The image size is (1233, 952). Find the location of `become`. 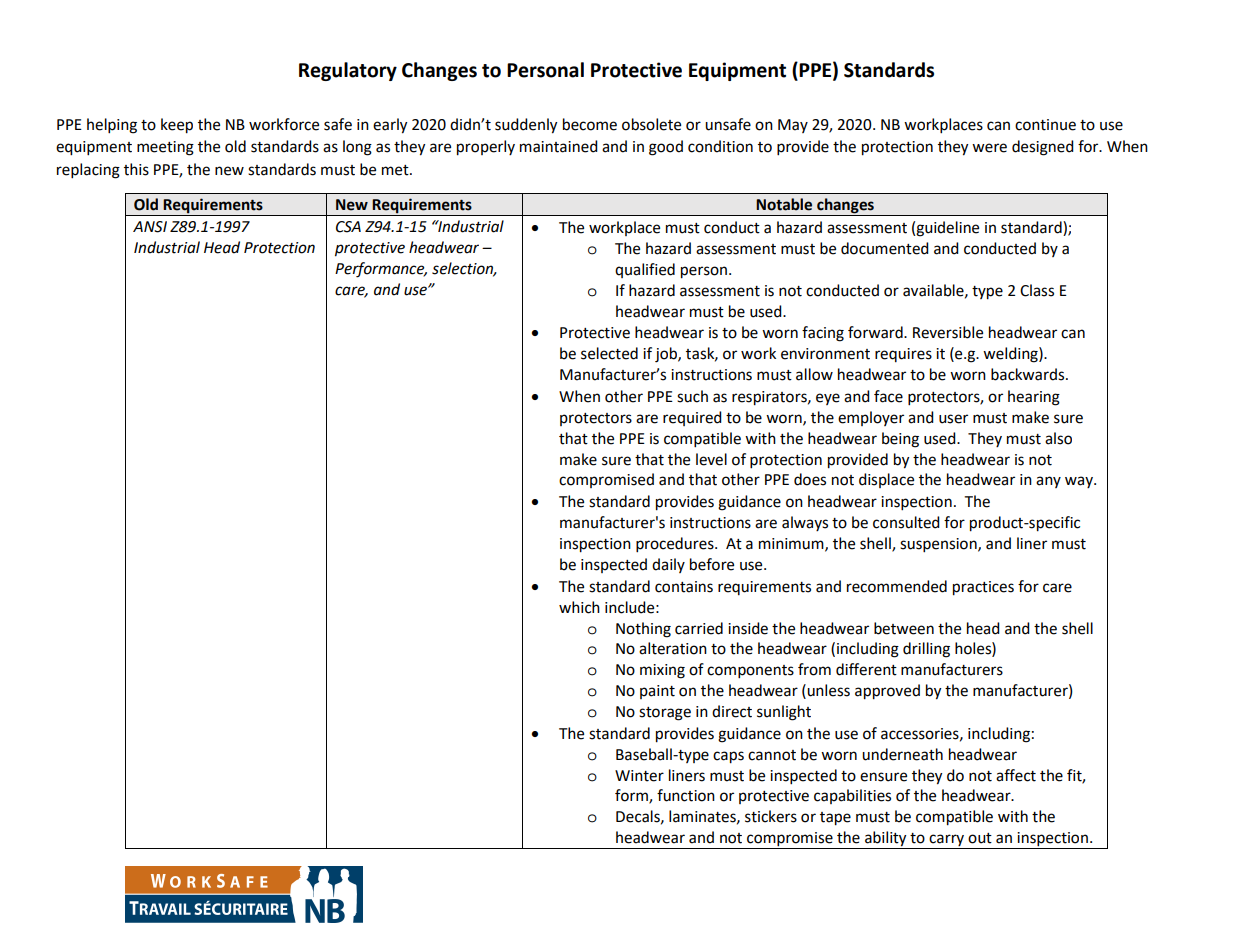

become is located at coordinates (590, 124).
